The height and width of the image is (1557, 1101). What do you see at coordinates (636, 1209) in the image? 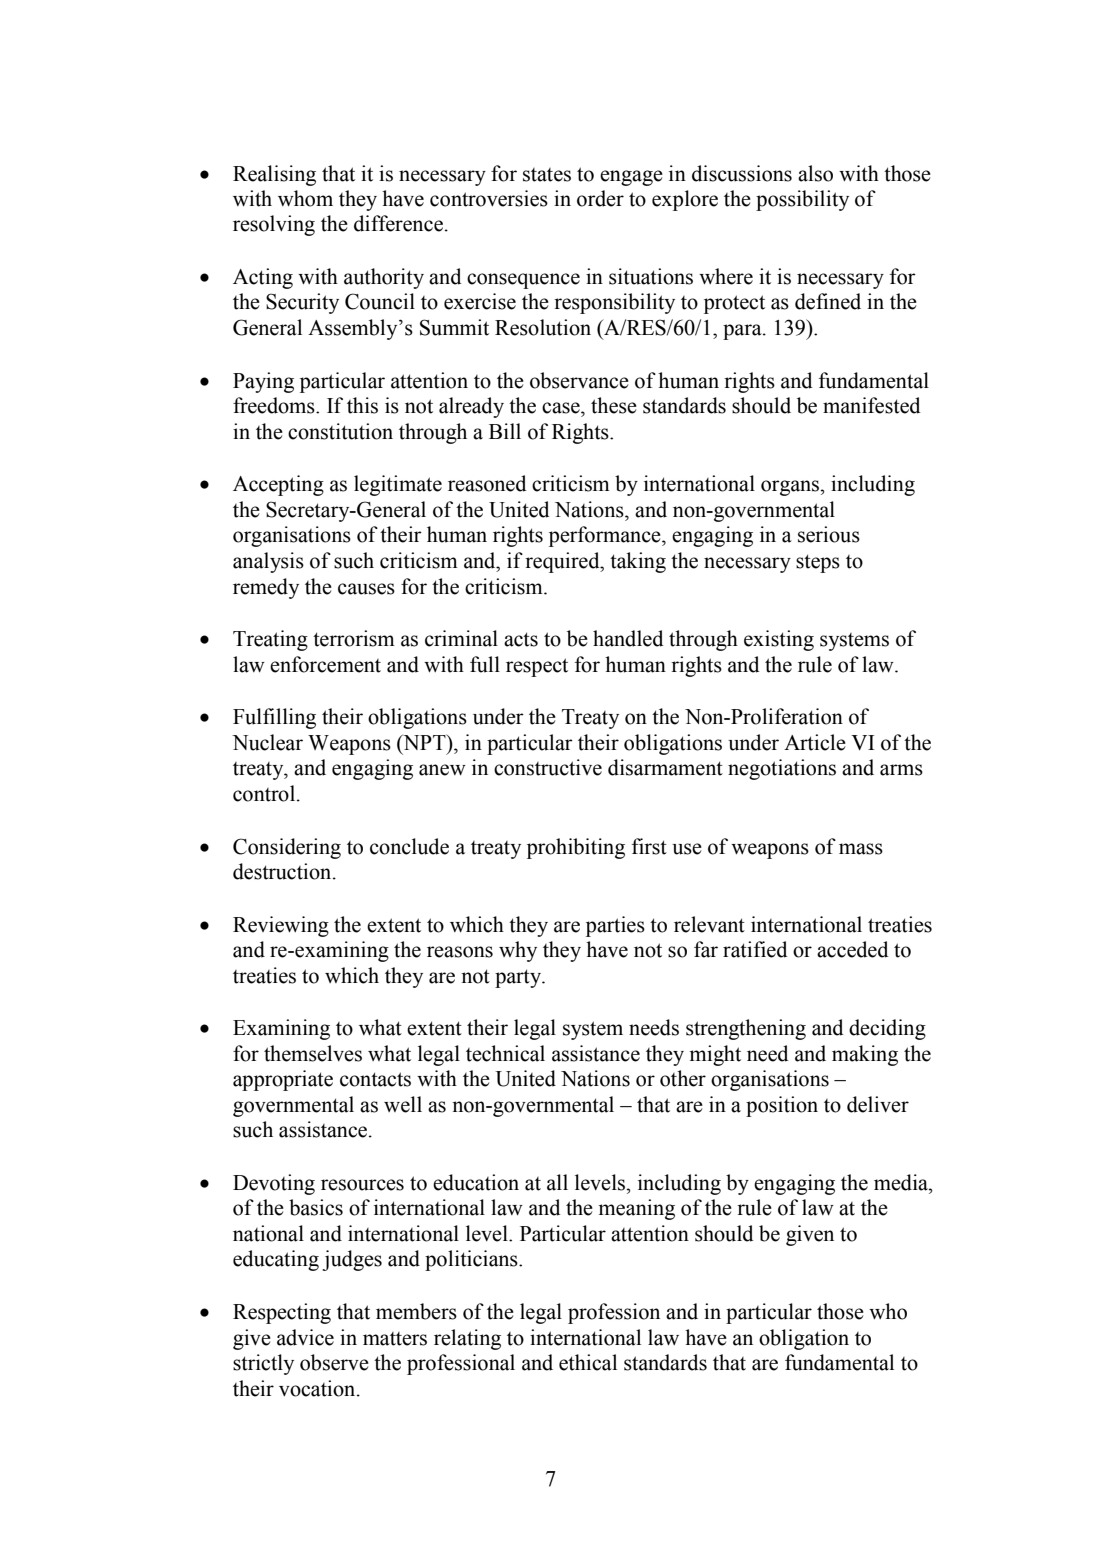
I see `meaning` at bounding box center [636, 1209].
